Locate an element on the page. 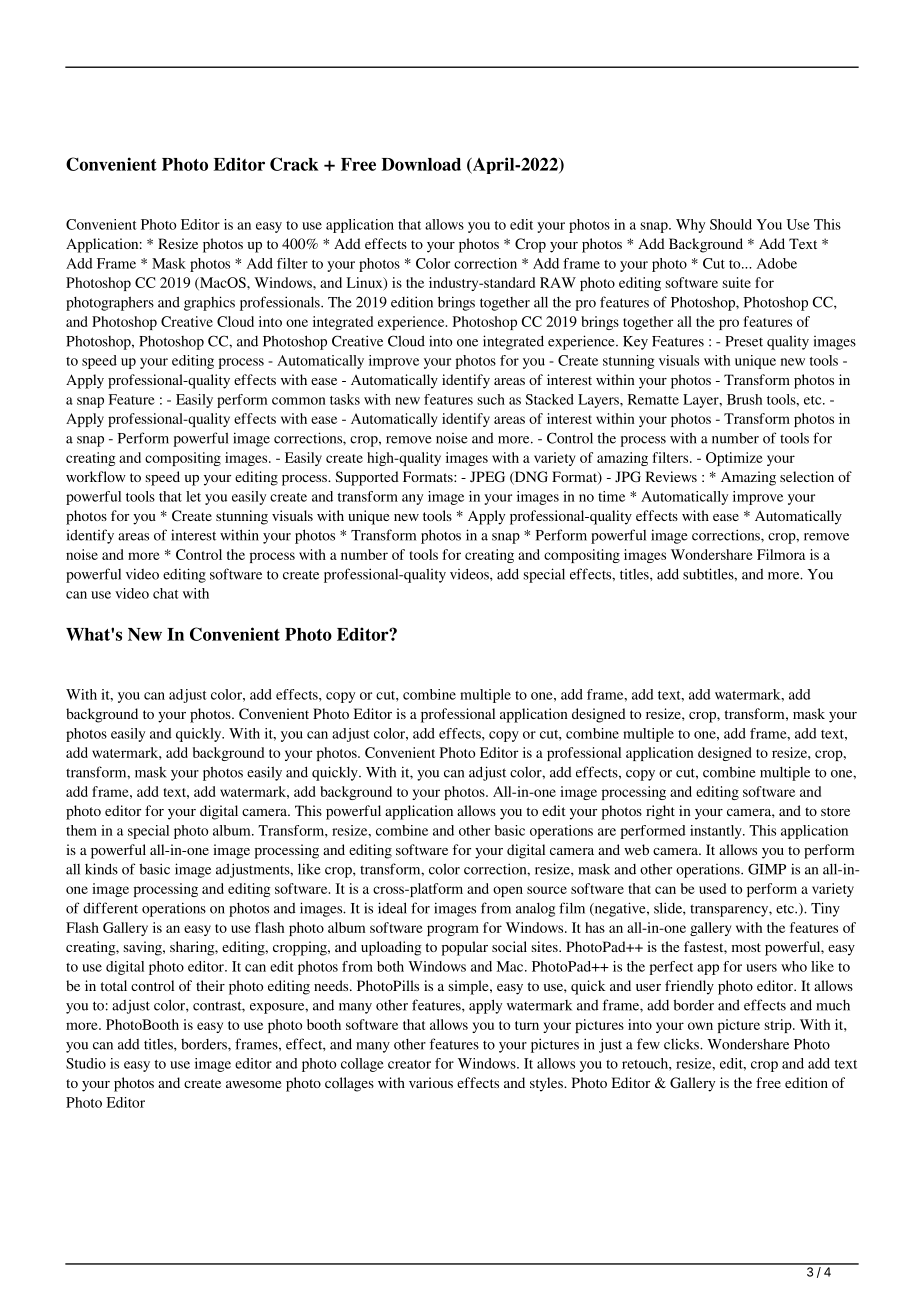  Optimize is located at coordinates (734, 459).
